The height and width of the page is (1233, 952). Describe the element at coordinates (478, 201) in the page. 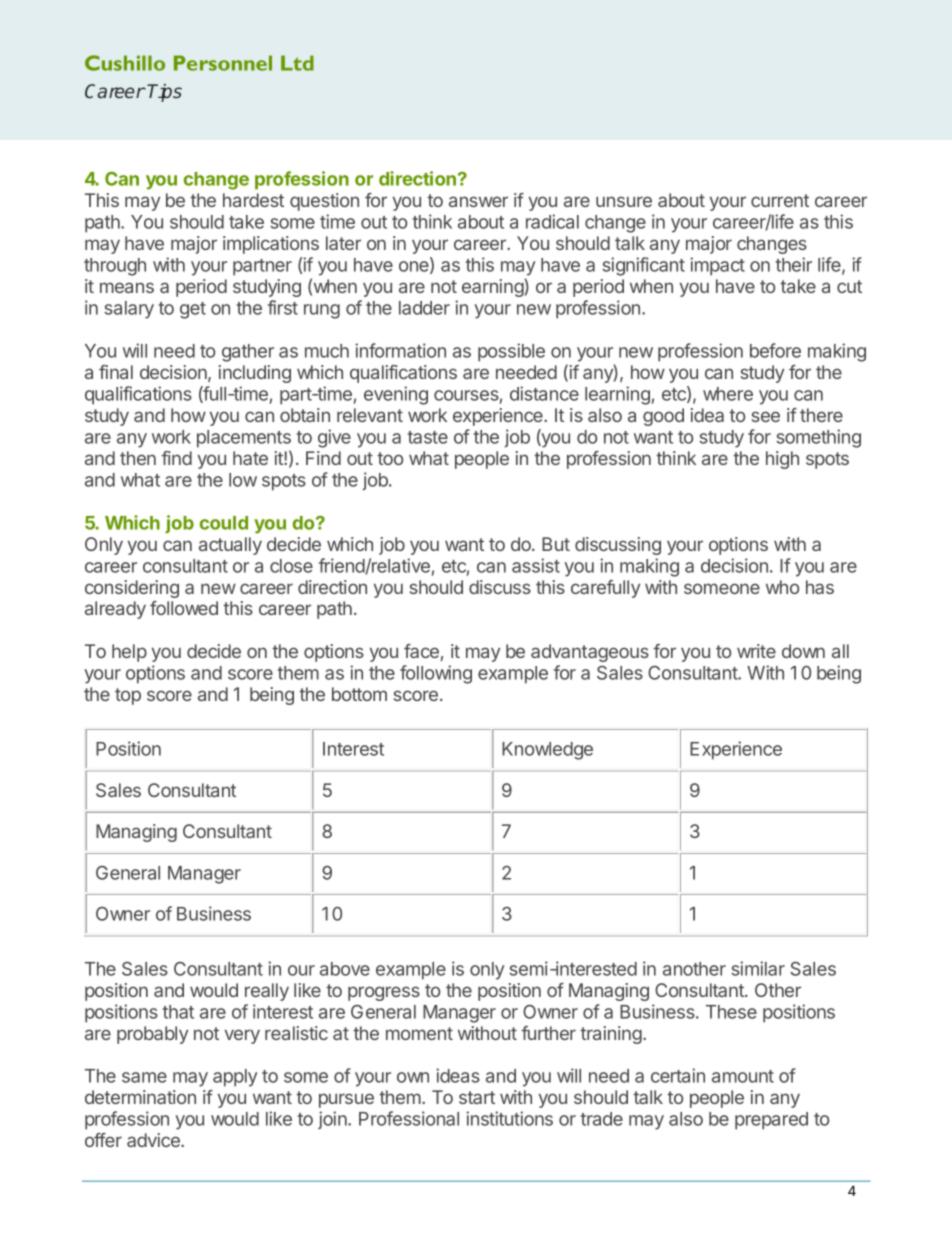

I see `answer` at that location.
